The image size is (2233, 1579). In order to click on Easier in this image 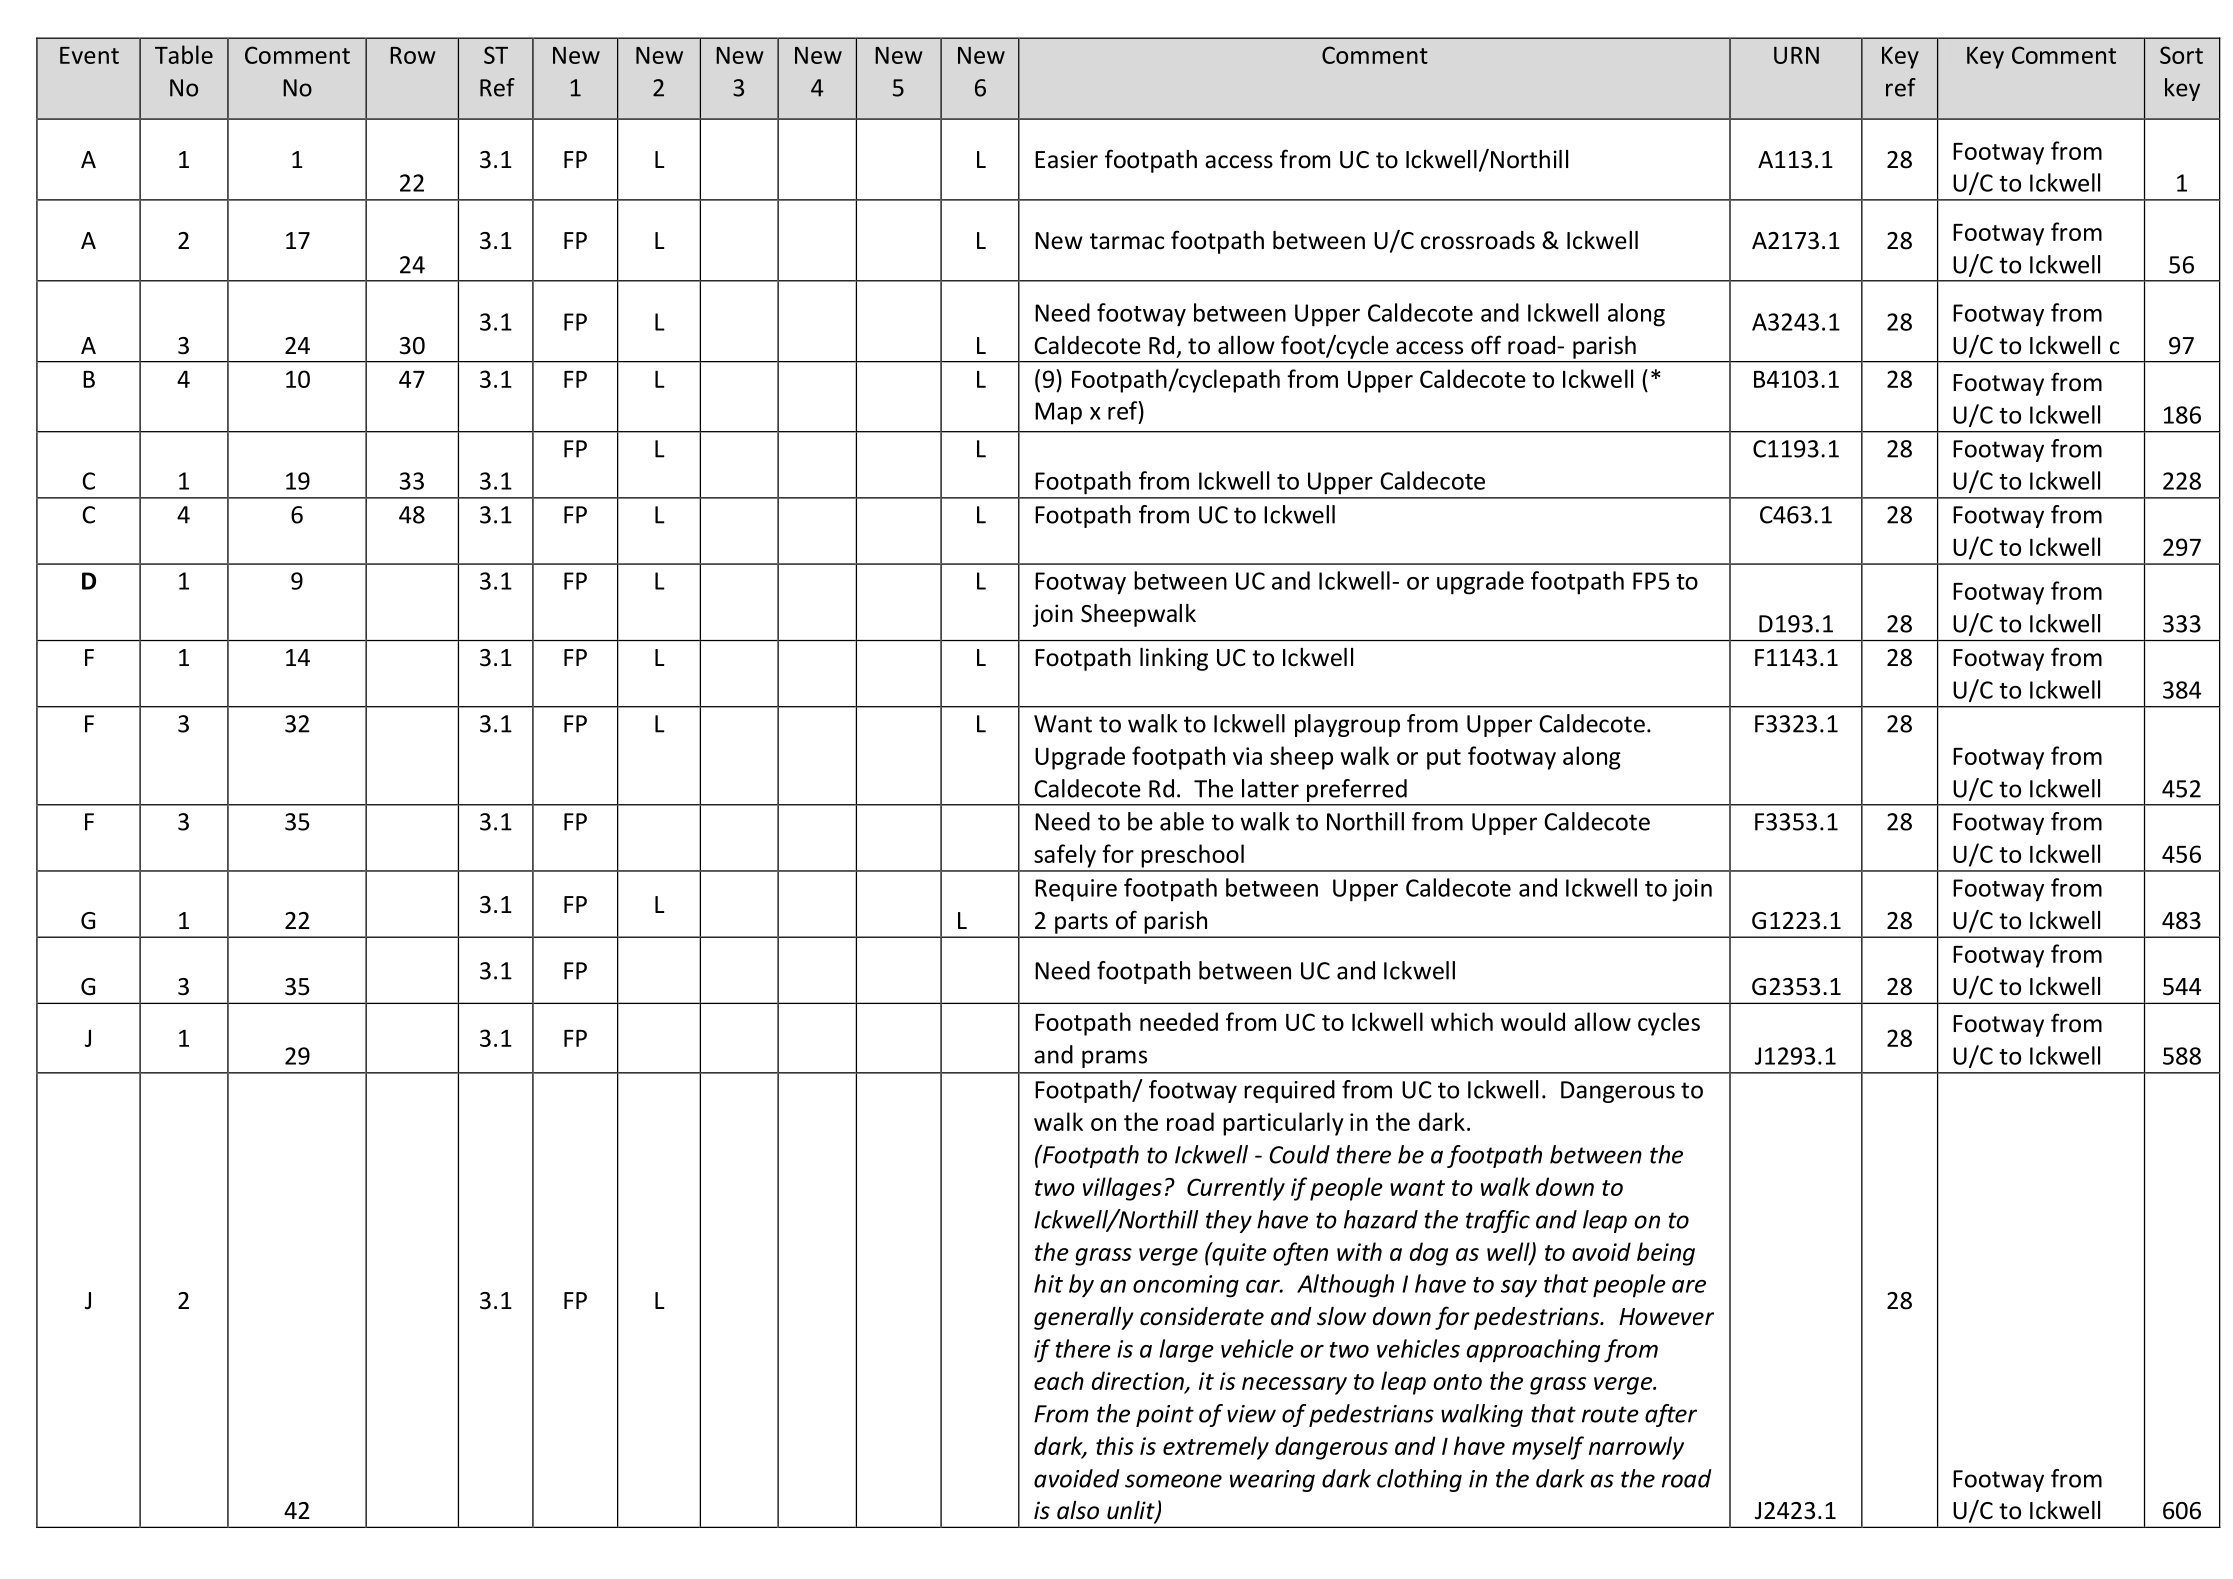, I will do `click(1066, 159)`.
